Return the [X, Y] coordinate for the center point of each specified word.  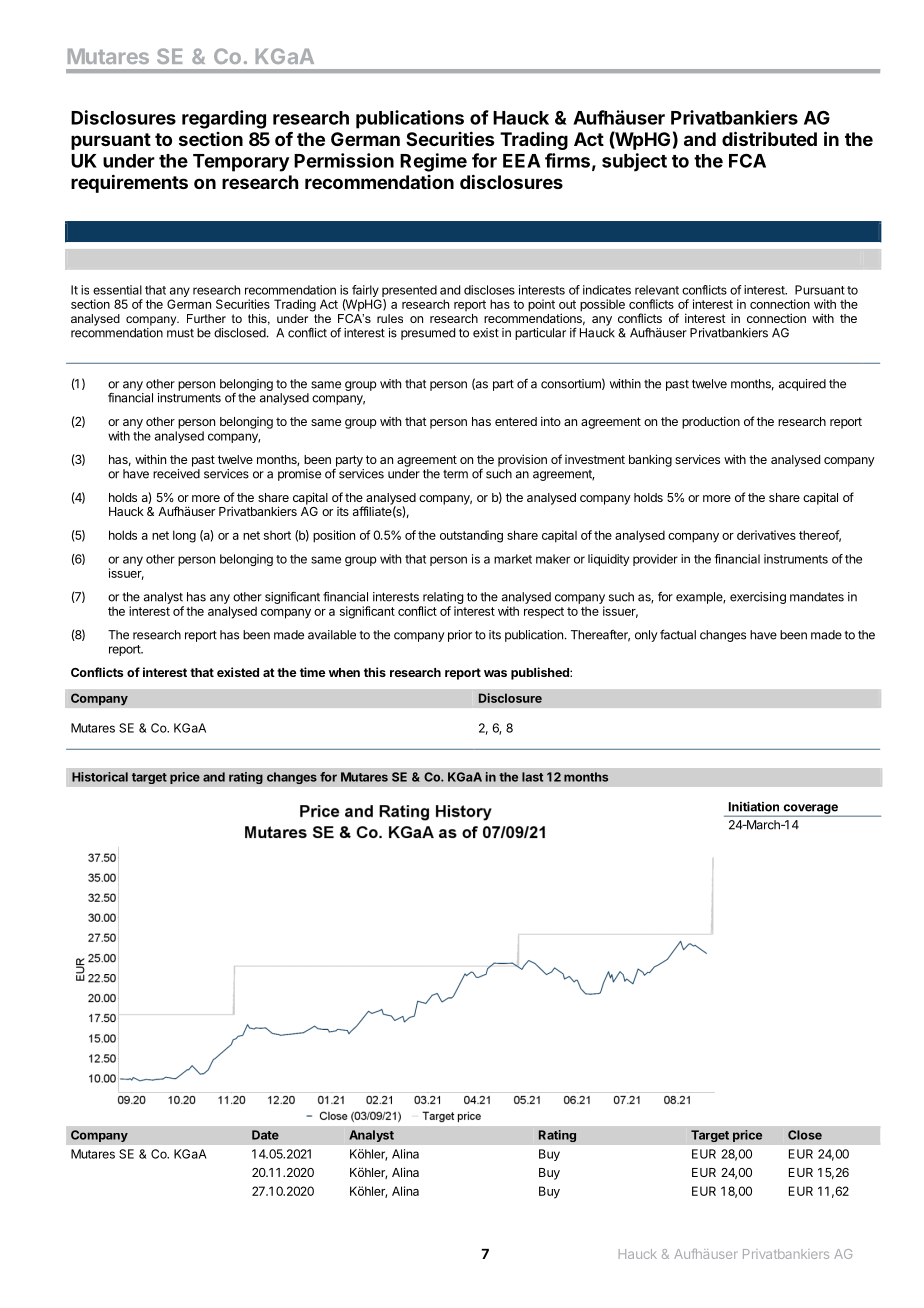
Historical [100, 777]
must [180, 333]
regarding [224, 119]
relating [442, 599]
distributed [769, 138]
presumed [428, 334]
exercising [758, 598]
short [277, 535]
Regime [433, 162]
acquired [802, 385]
